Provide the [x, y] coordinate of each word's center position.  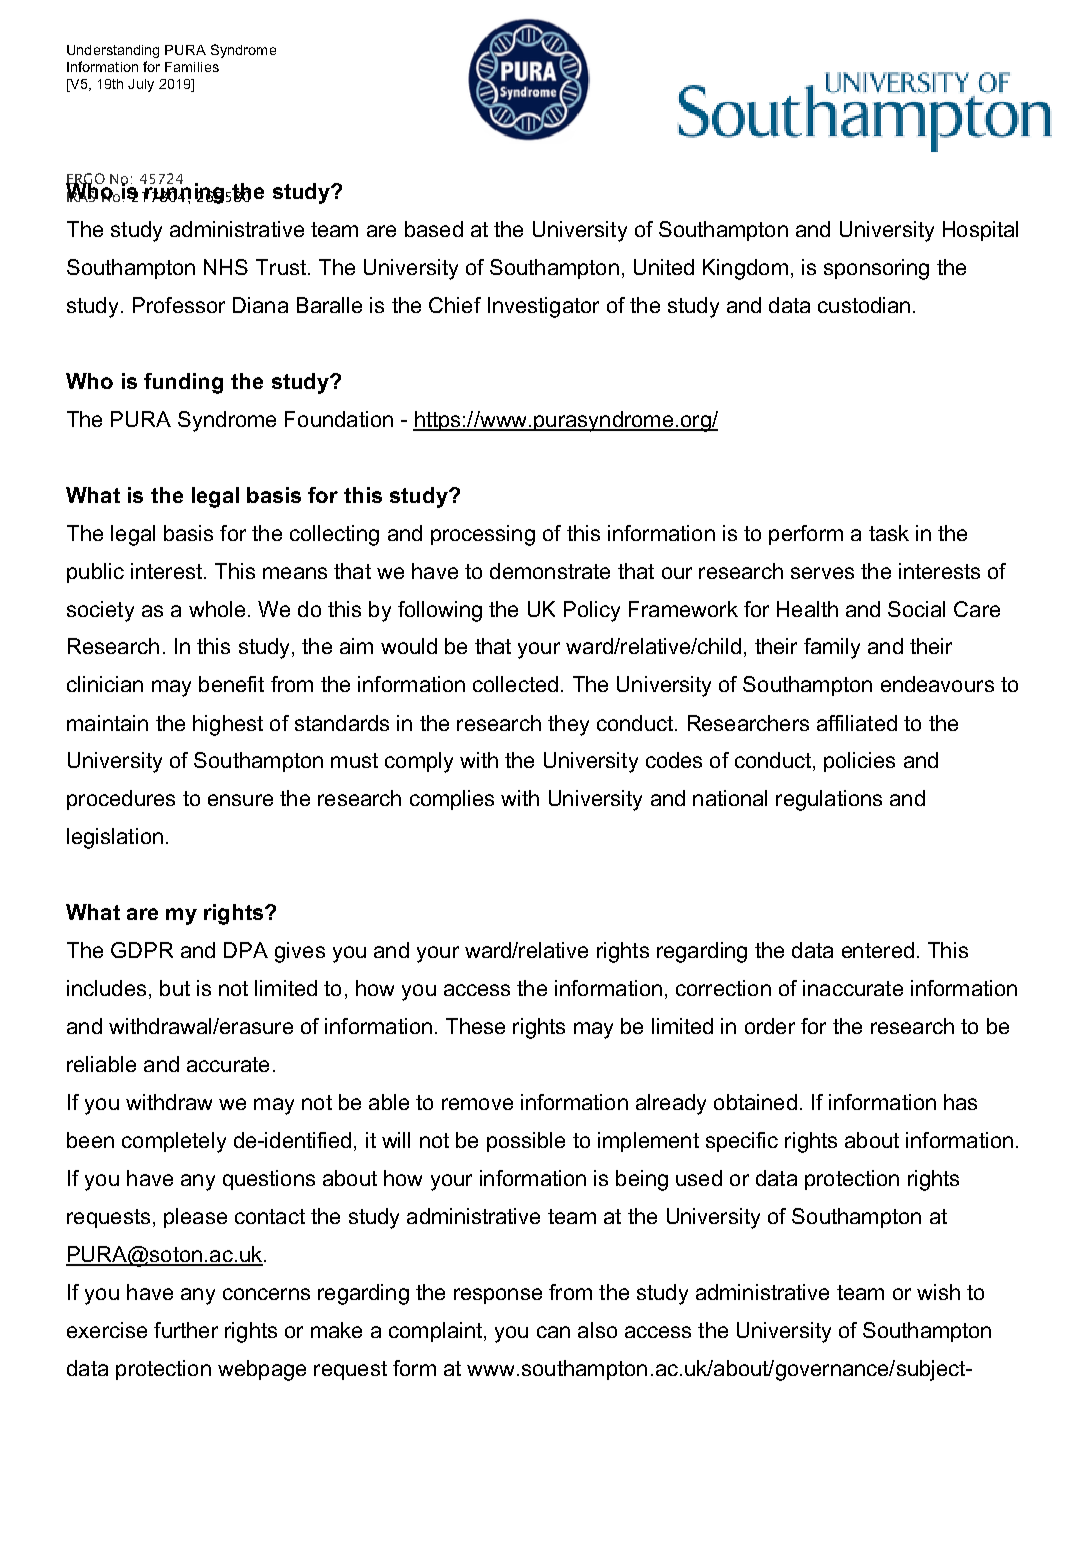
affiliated [857, 723]
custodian [864, 305]
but [175, 988]
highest [228, 725]
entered [878, 950]
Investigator [543, 307]
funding [183, 383]
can [553, 1332]
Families [192, 67]
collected [515, 684]
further [186, 1330]
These [475, 1026]
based [434, 229]
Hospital [980, 231]
